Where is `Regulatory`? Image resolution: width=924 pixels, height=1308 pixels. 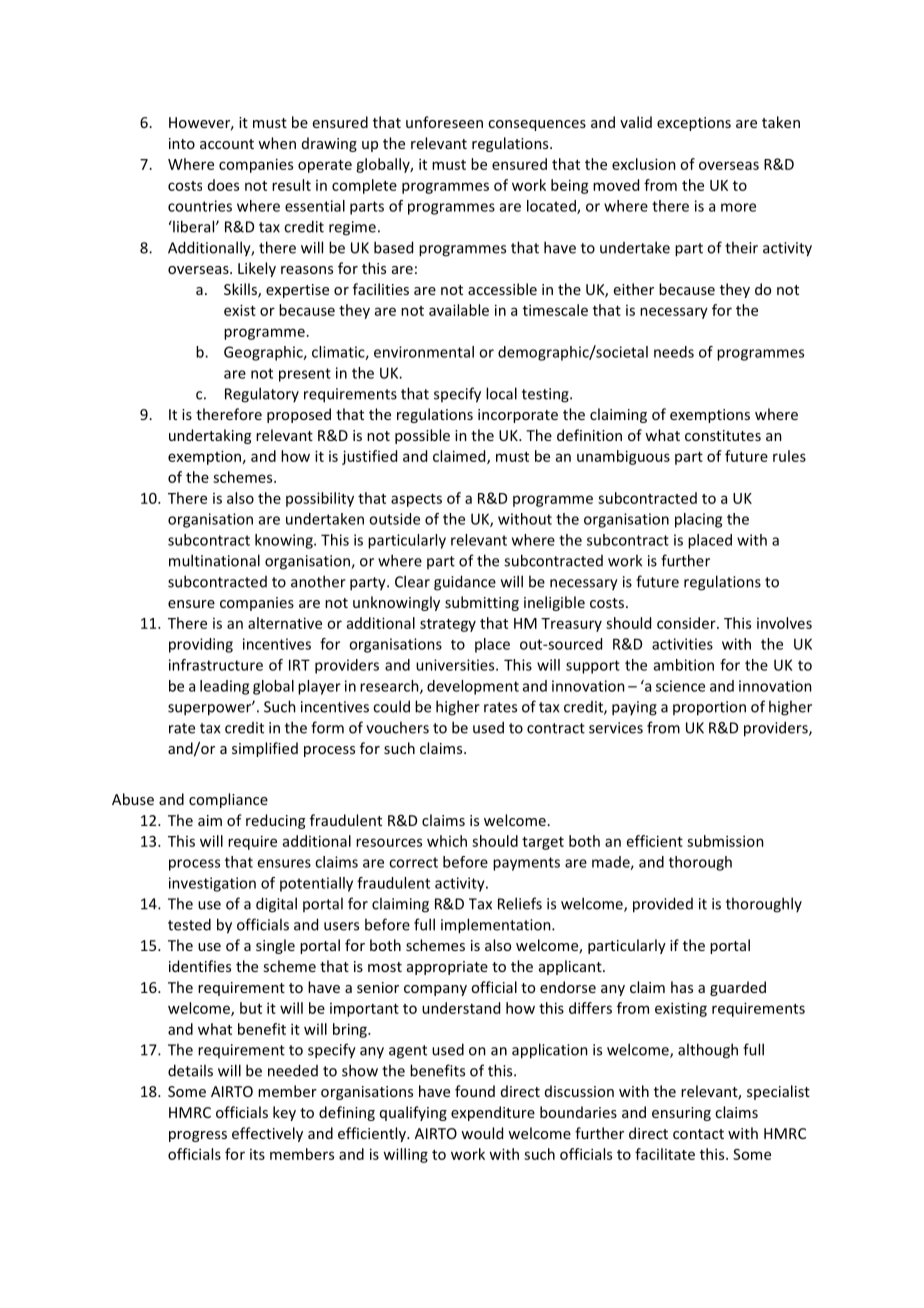
Regulatory is located at coordinates (262, 395).
